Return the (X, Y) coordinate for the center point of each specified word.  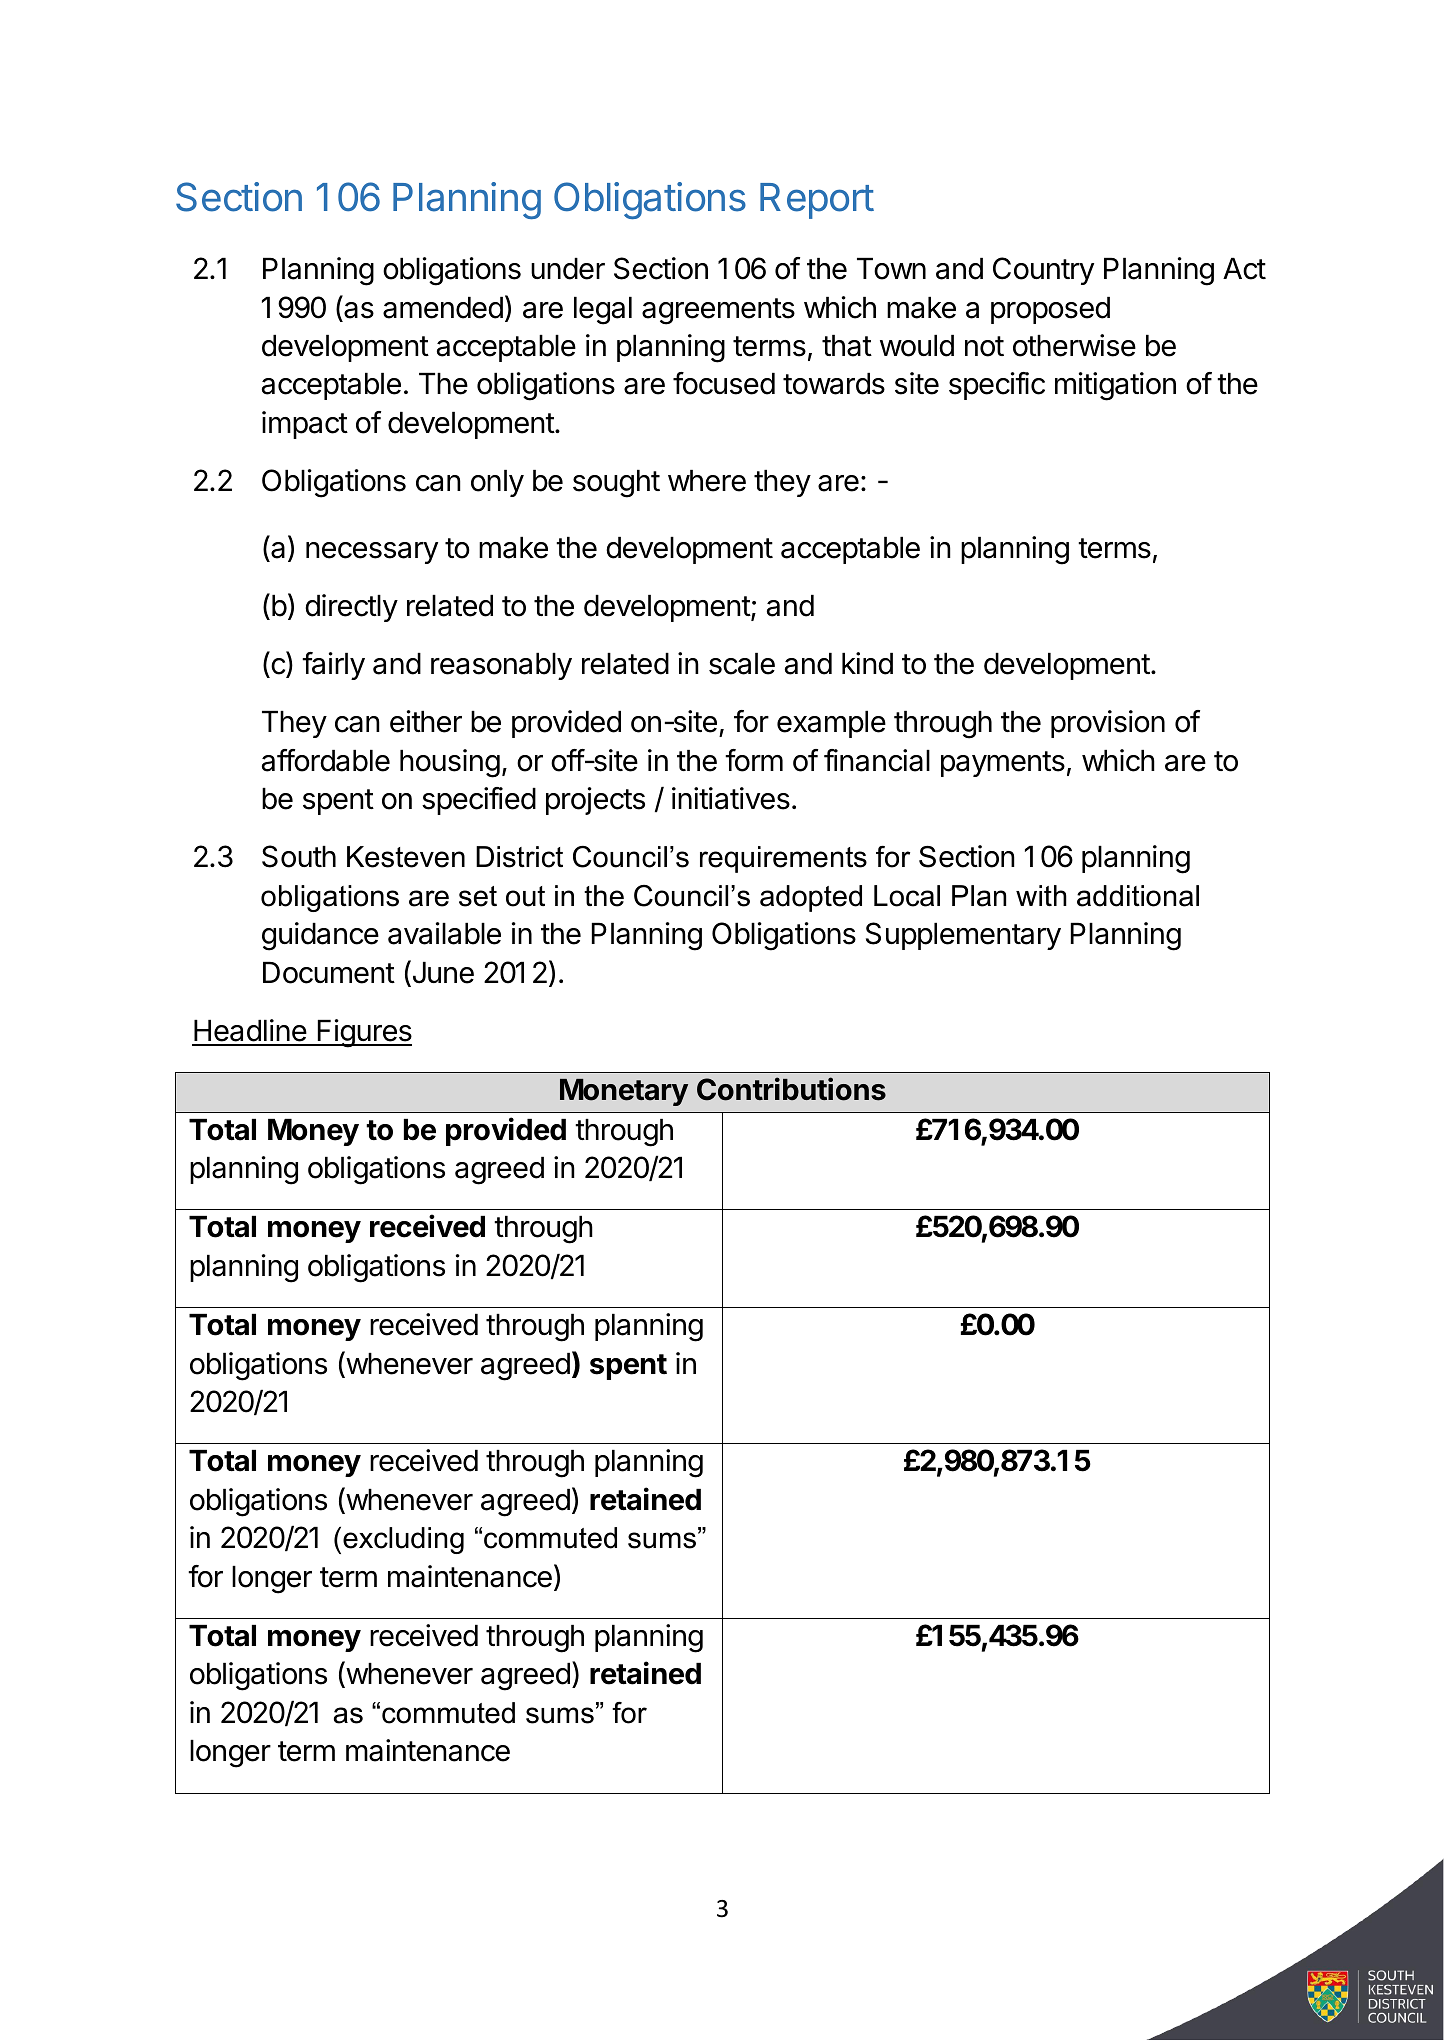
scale (742, 664)
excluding (403, 1540)
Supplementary (963, 936)
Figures (363, 1033)
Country (1043, 271)
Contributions (791, 1089)
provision (1108, 724)
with (1041, 895)
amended (443, 308)
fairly (333, 666)
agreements (718, 311)
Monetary (624, 1092)
